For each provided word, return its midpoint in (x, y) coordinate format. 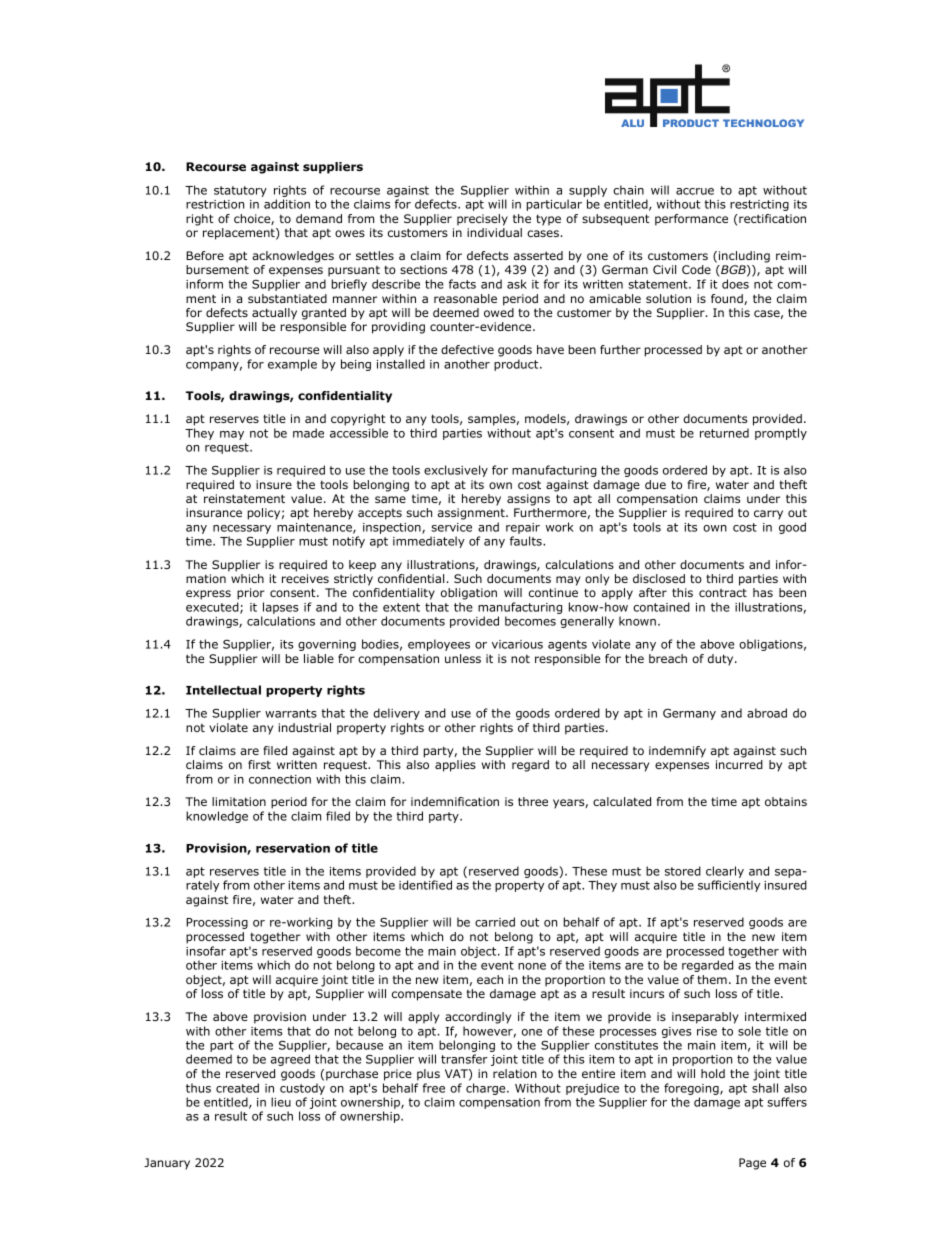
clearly (725, 872)
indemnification (455, 801)
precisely (482, 220)
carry (768, 515)
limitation (239, 801)
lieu (281, 1102)
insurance (214, 512)
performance (691, 220)
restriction (215, 204)
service (451, 527)
